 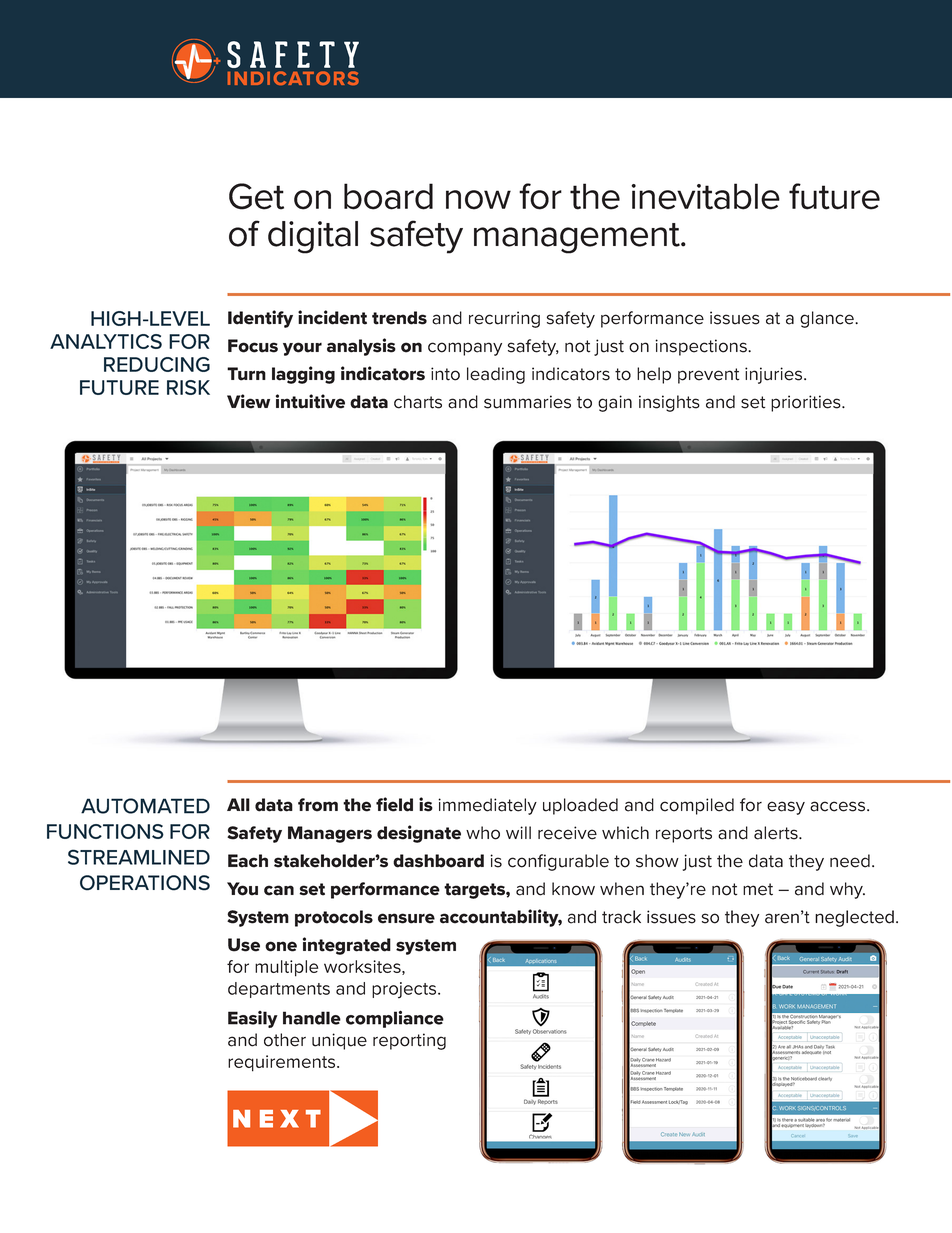 What do you see at coordinates (705, 196) in the image?
I see `inevitable` at bounding box center [705, 196].
